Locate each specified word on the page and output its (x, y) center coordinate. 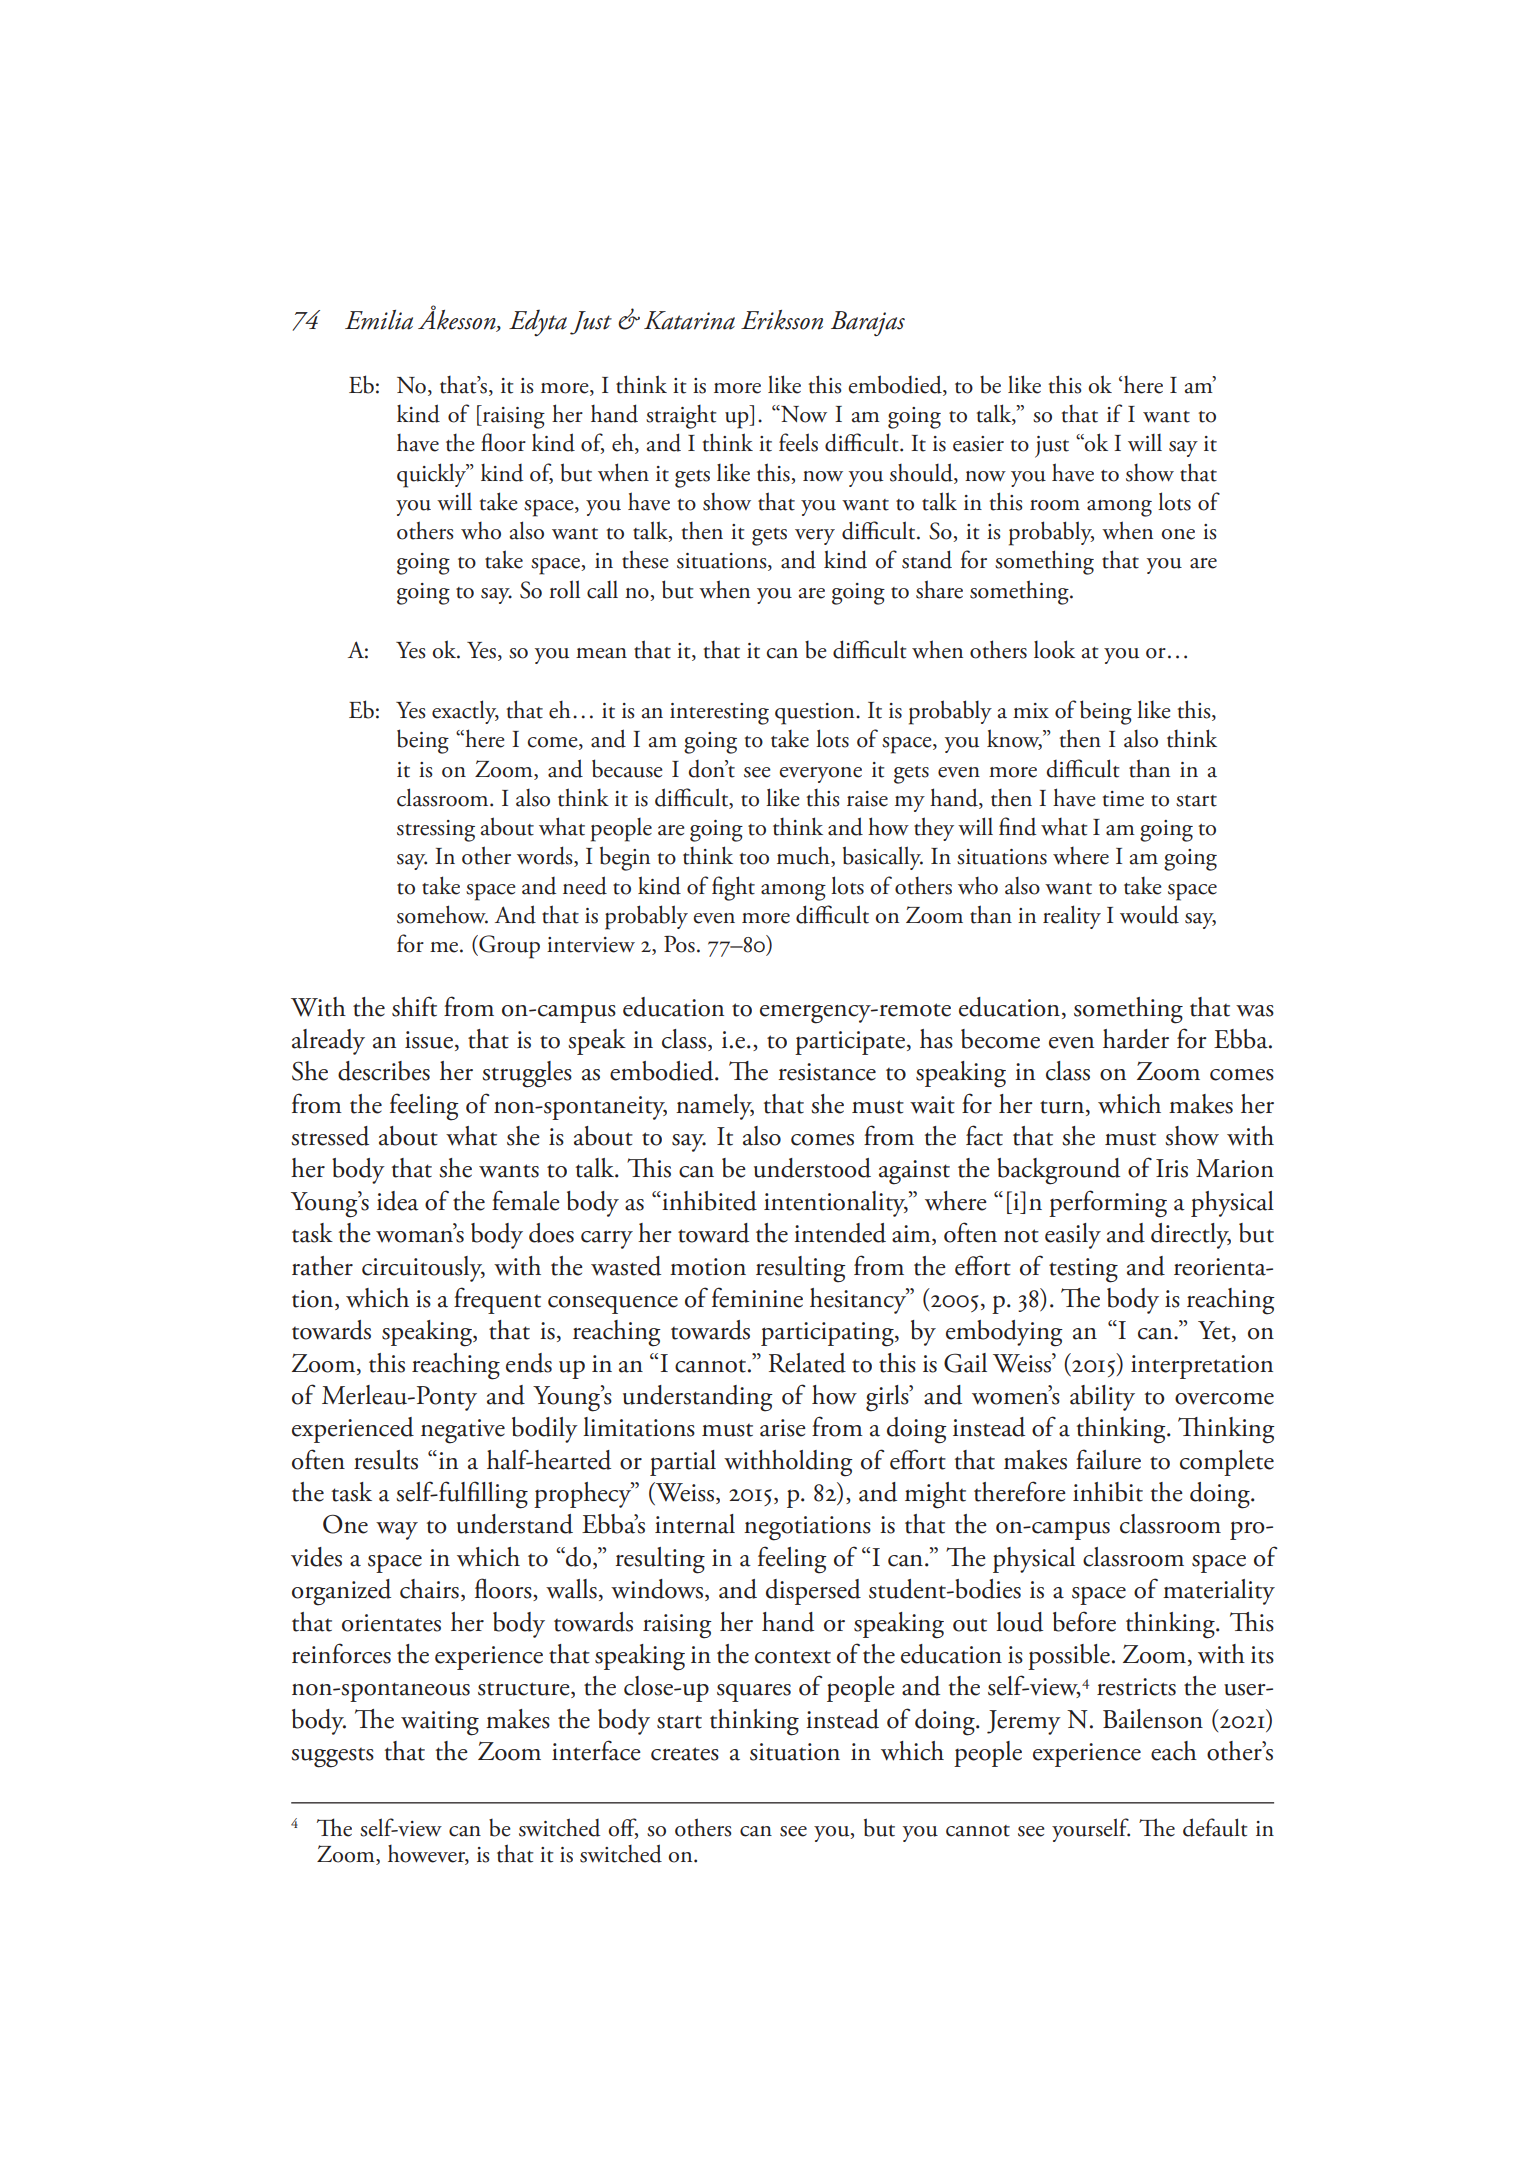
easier (978, 444)
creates (685, 1754)
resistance (827, 1072)
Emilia (379, 320)
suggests (332, 1758)
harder (1136, 1039)
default (1215, 1827)
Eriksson (782, 320)
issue (429, 1040)
